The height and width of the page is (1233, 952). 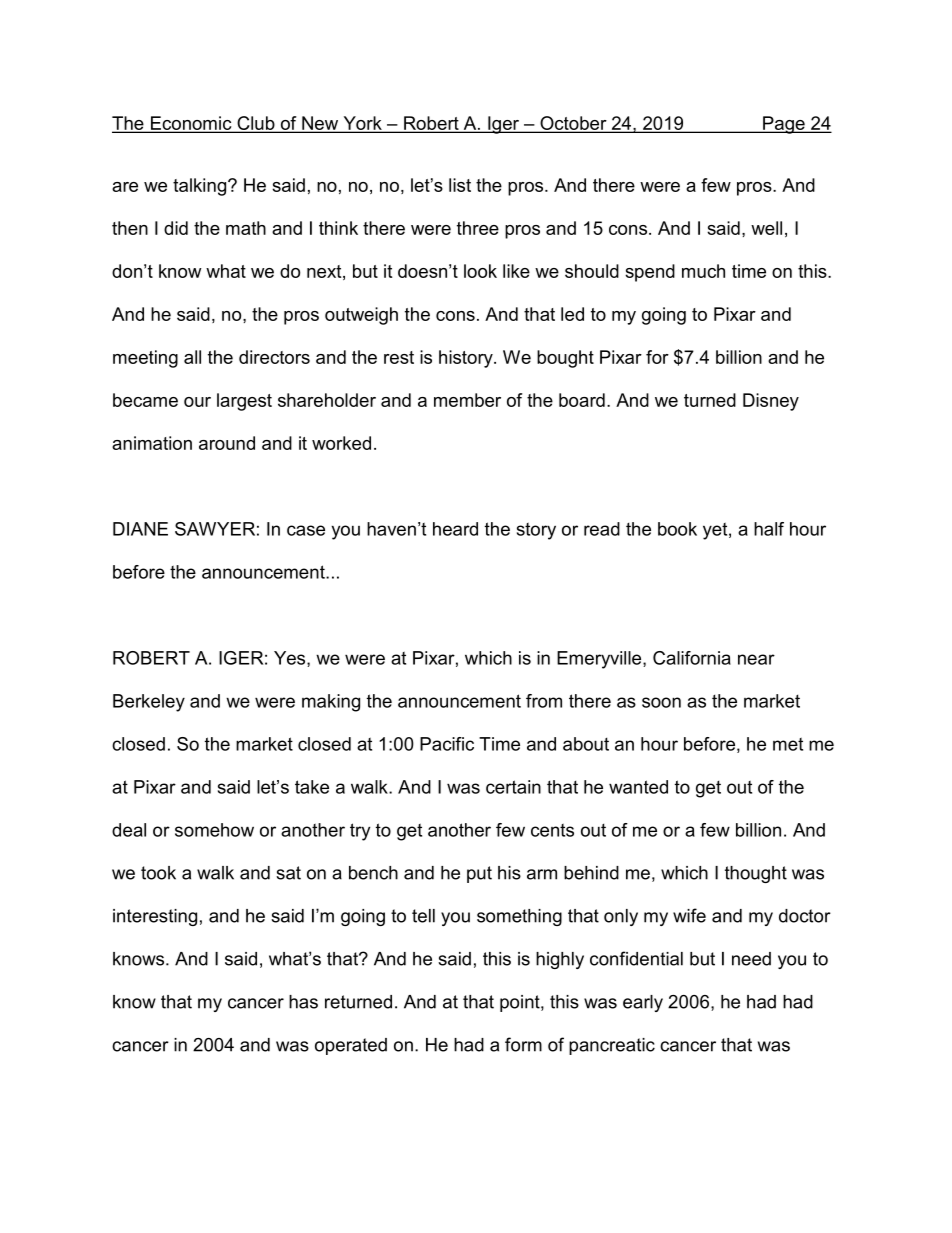 What do you see at coordinates (303, 1002) in the page?
I see `has` at bounding box center [303, 1002].
